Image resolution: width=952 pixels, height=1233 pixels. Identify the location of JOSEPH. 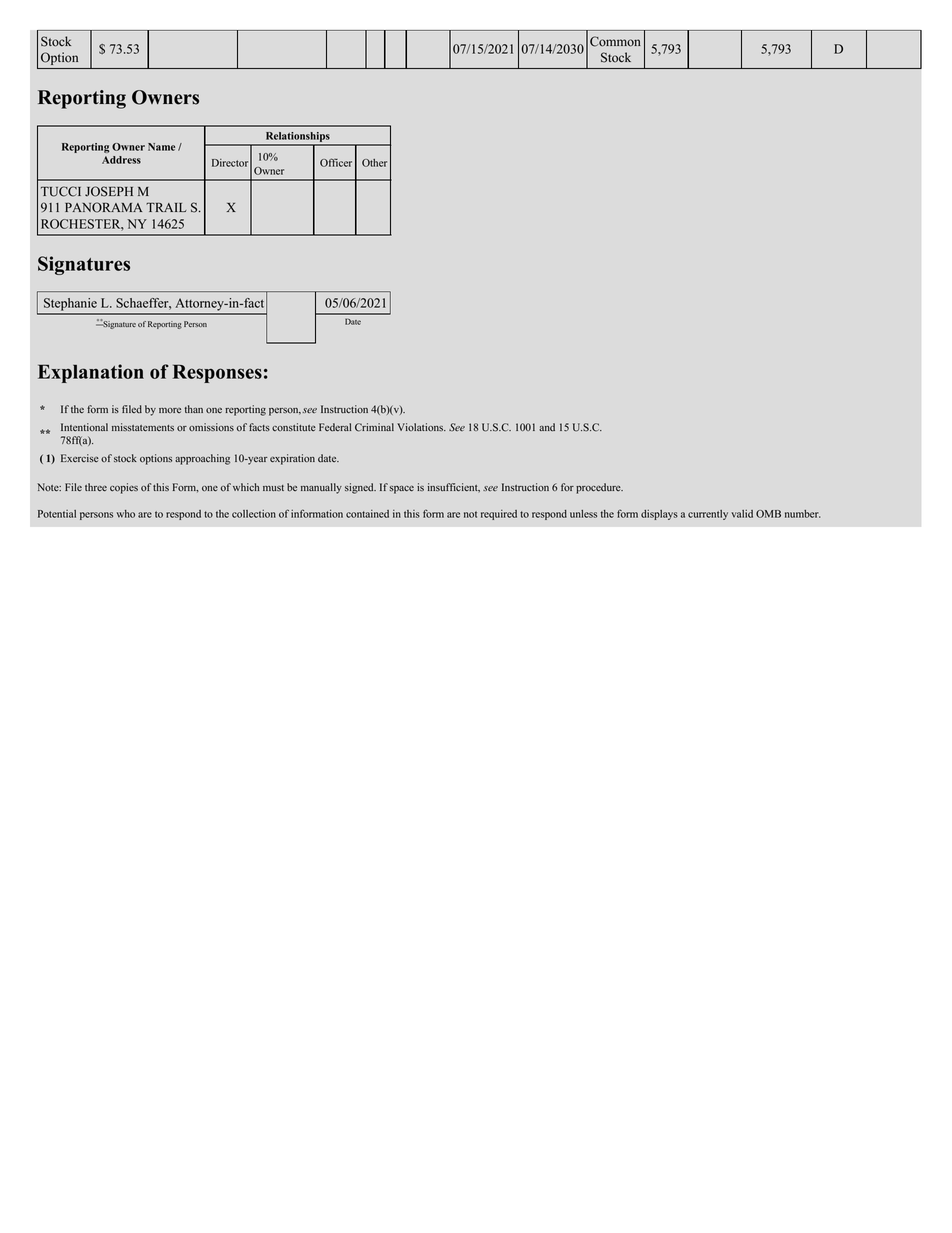
(109, 191).
